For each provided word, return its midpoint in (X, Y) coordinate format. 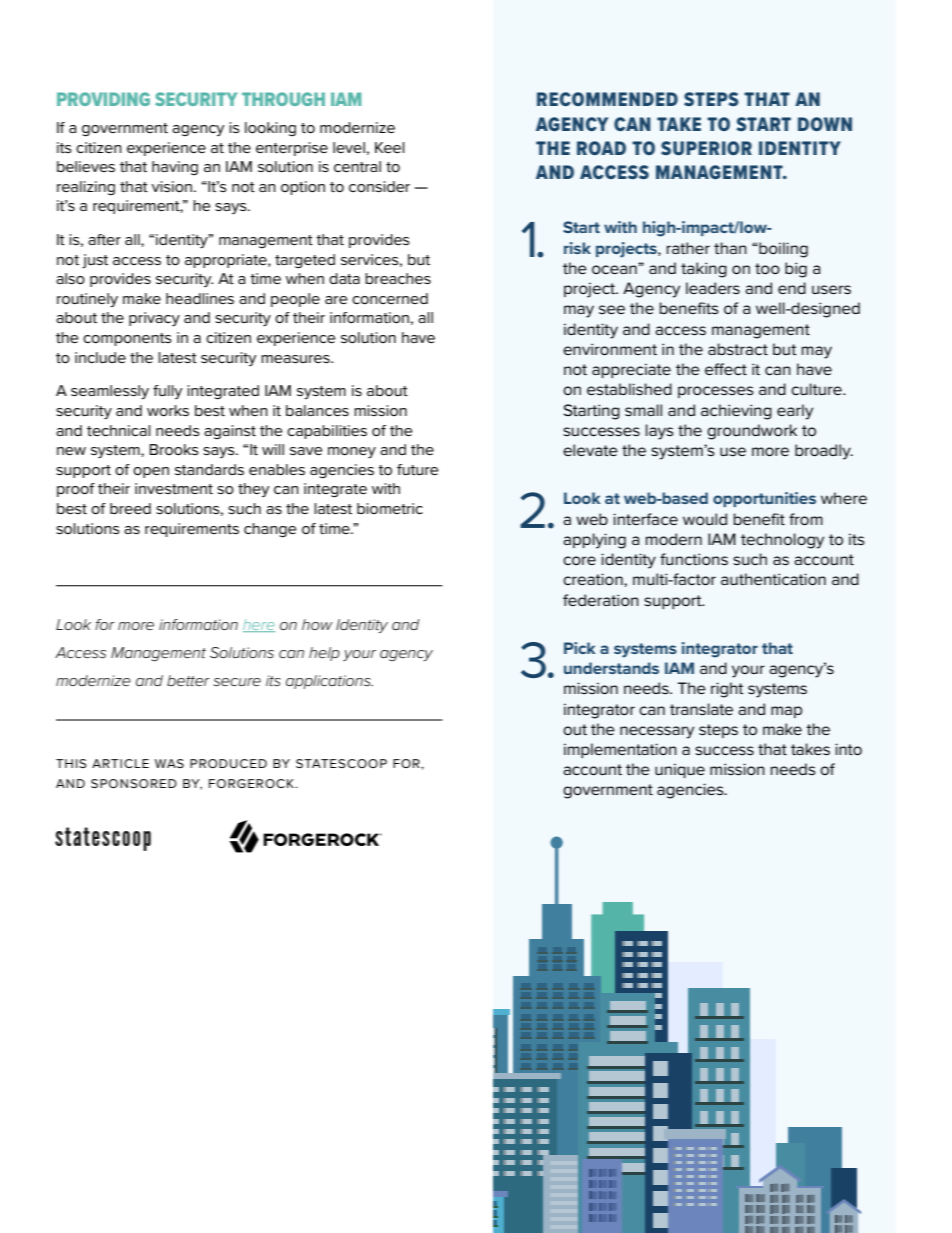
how (317, 624)
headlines (200, 298)
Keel (390, 147)
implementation (620, 750)
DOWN (825, 124)
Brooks (174, 450)
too (767, 268)
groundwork (752, 432)
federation (601, 600)
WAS (169, 763)
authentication (773, 579)
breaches (398, 278)
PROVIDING (103, 99)
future (417, 469)
